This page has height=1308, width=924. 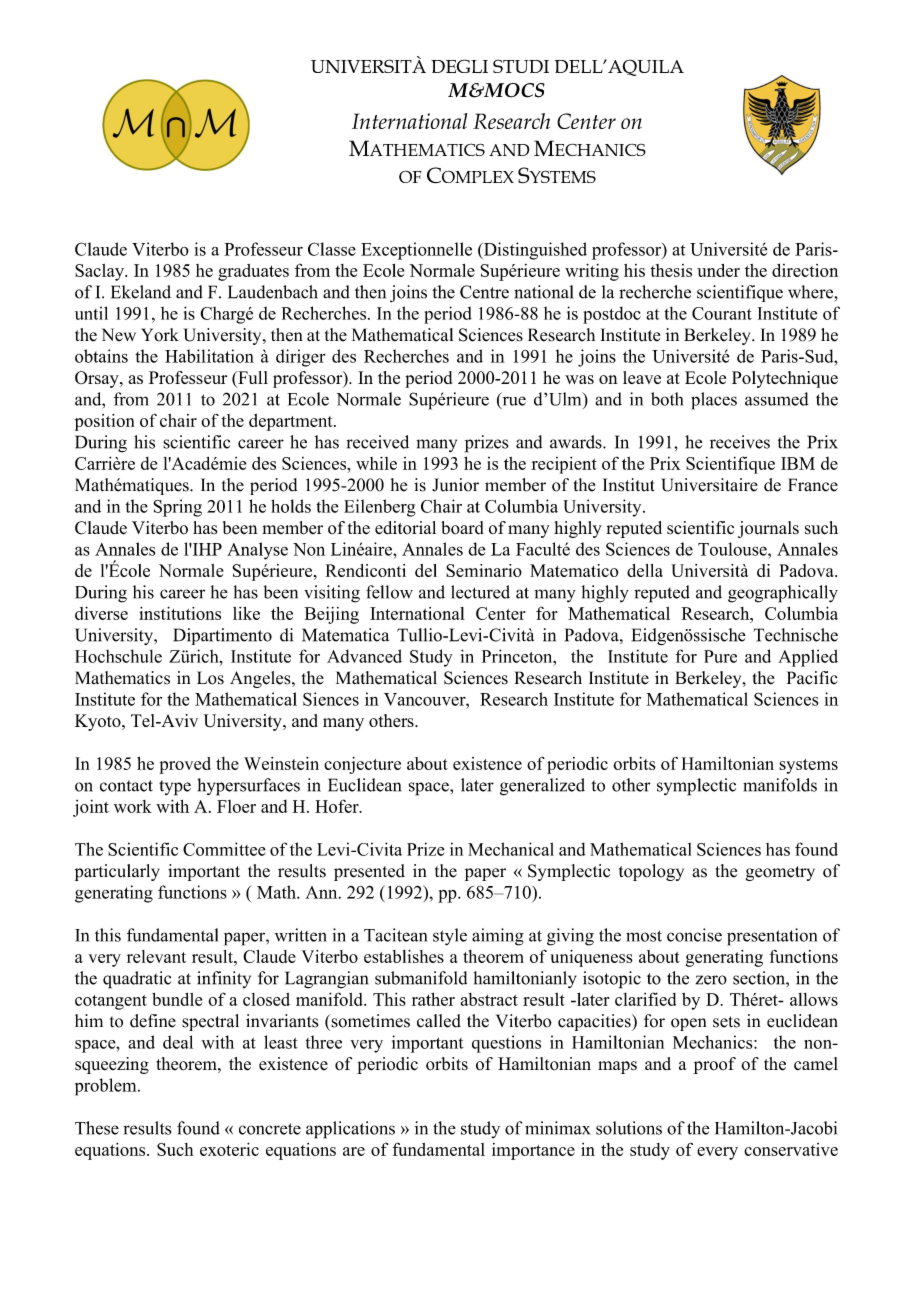 I want to click on STUDI, so click(x=521, y=66).
